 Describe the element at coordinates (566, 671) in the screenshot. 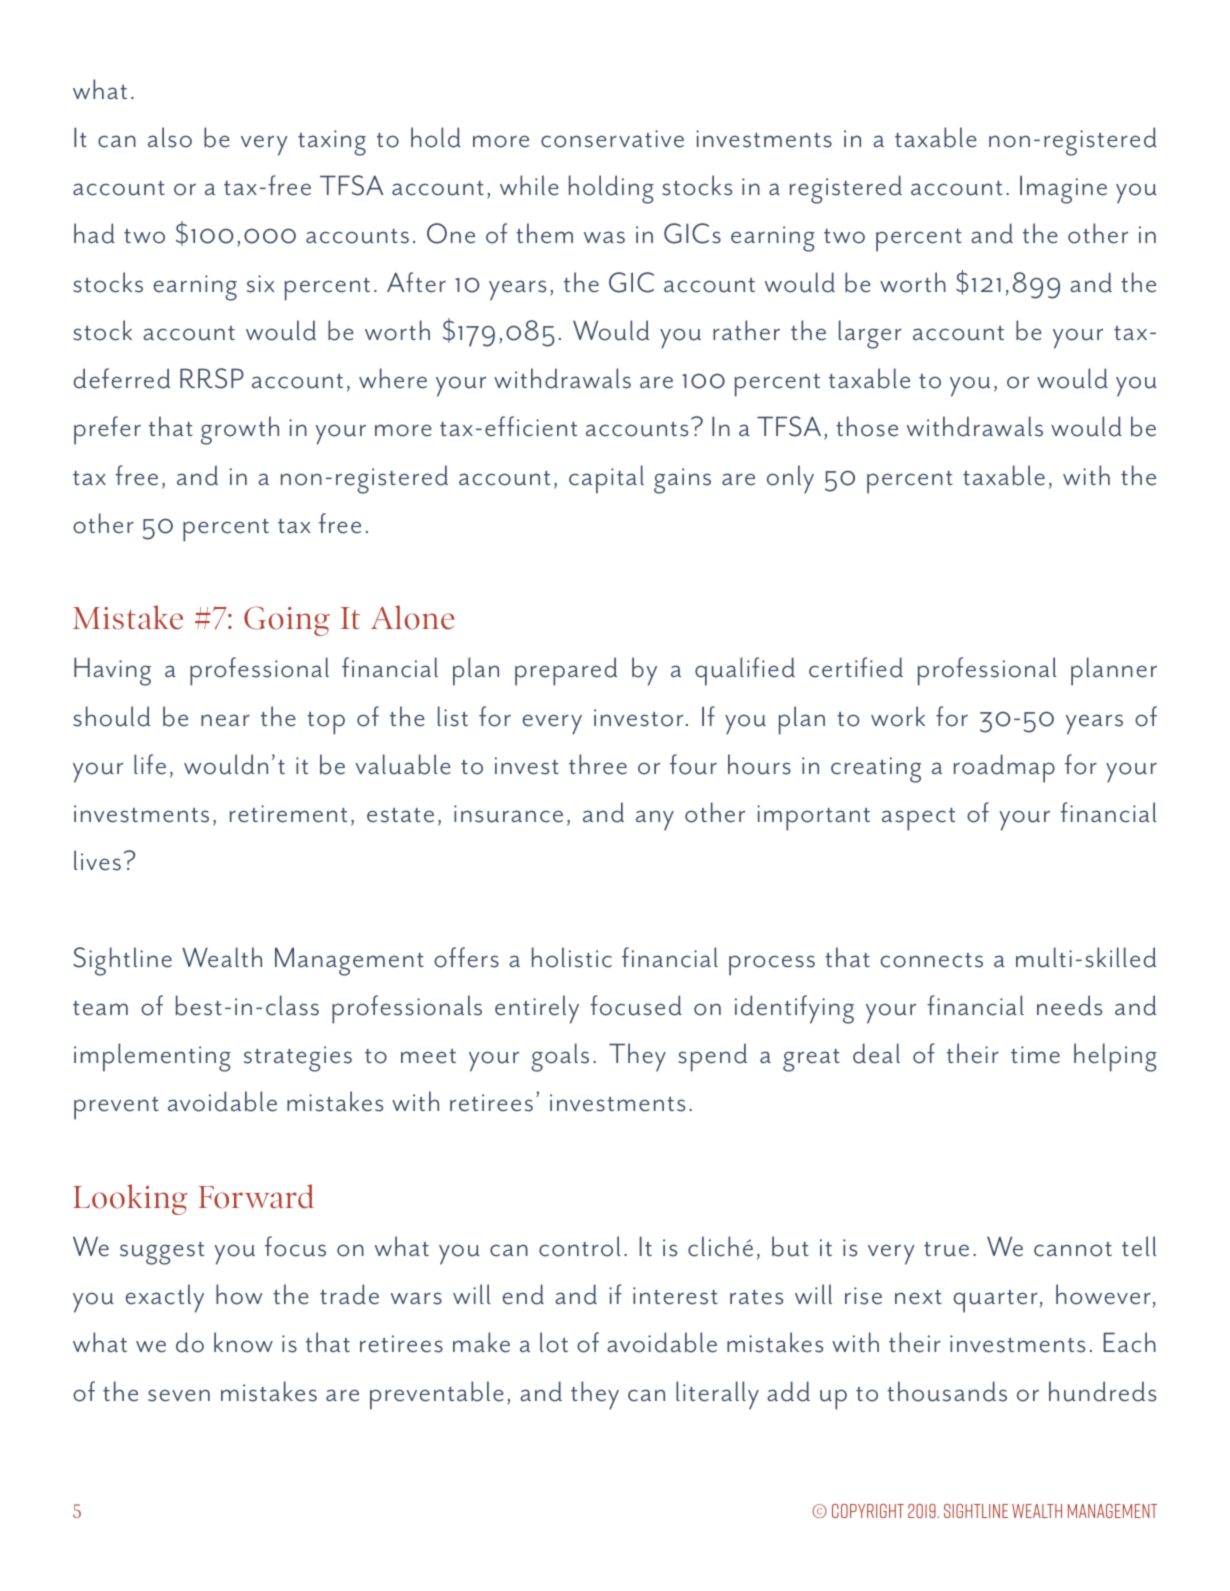

I see `prepared` at that location.
